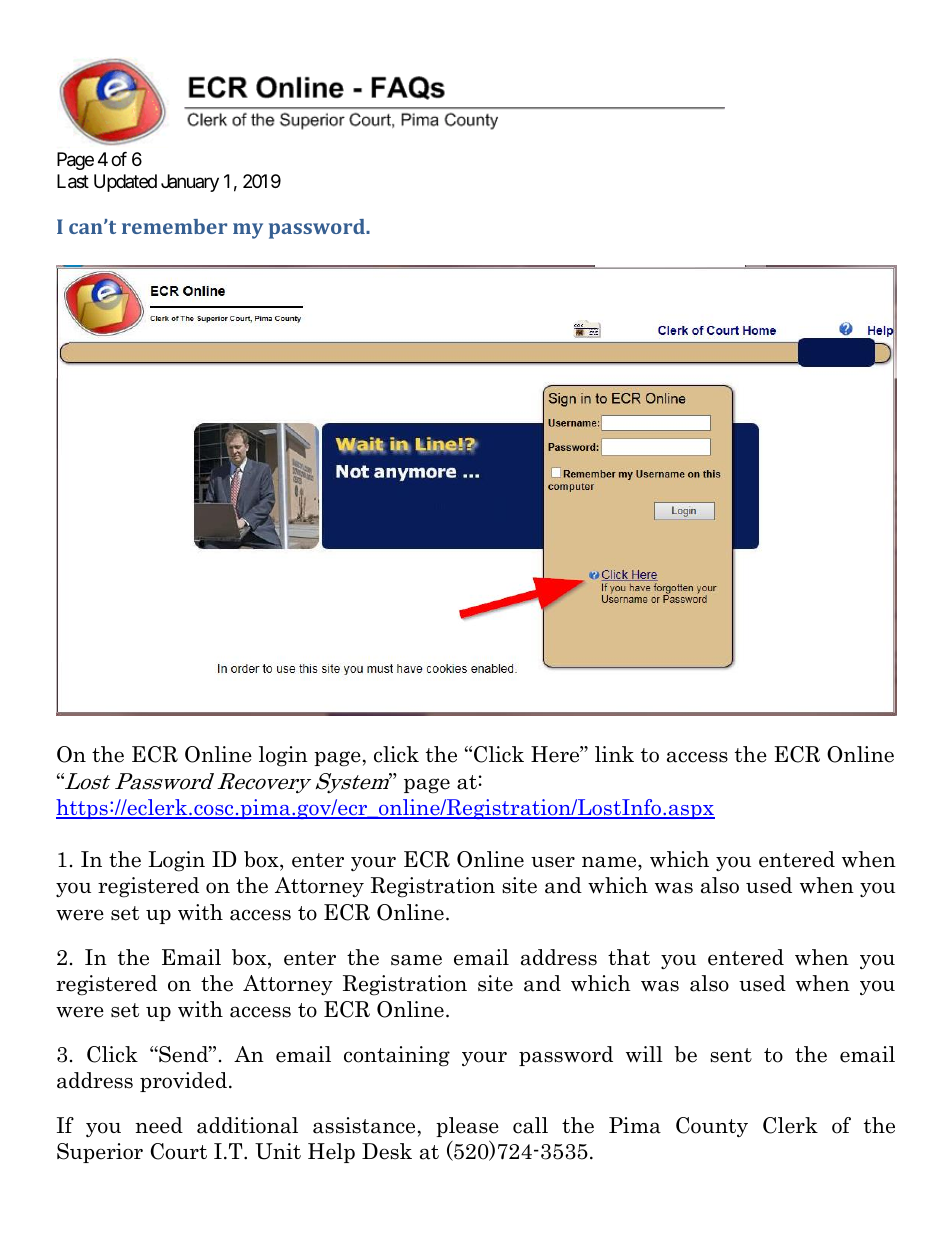 The height and width of the screenshot is (1233, 952). I want to click on remember, so click(174, 226).
